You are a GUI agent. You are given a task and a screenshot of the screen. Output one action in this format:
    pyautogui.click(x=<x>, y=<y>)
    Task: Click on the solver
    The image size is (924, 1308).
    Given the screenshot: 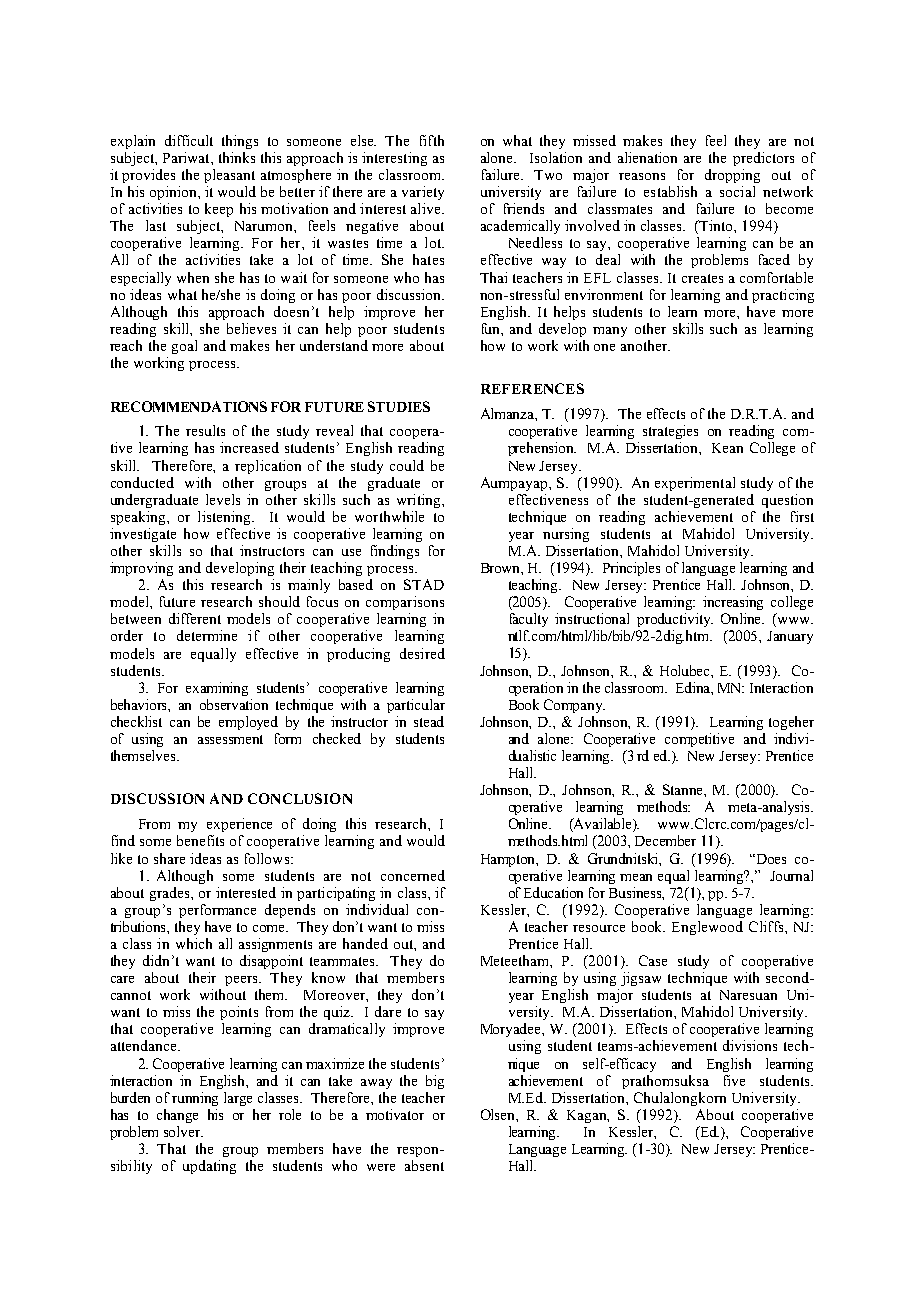 What is the action you would take?
    pyautogui.click(x=183, y=1131)
